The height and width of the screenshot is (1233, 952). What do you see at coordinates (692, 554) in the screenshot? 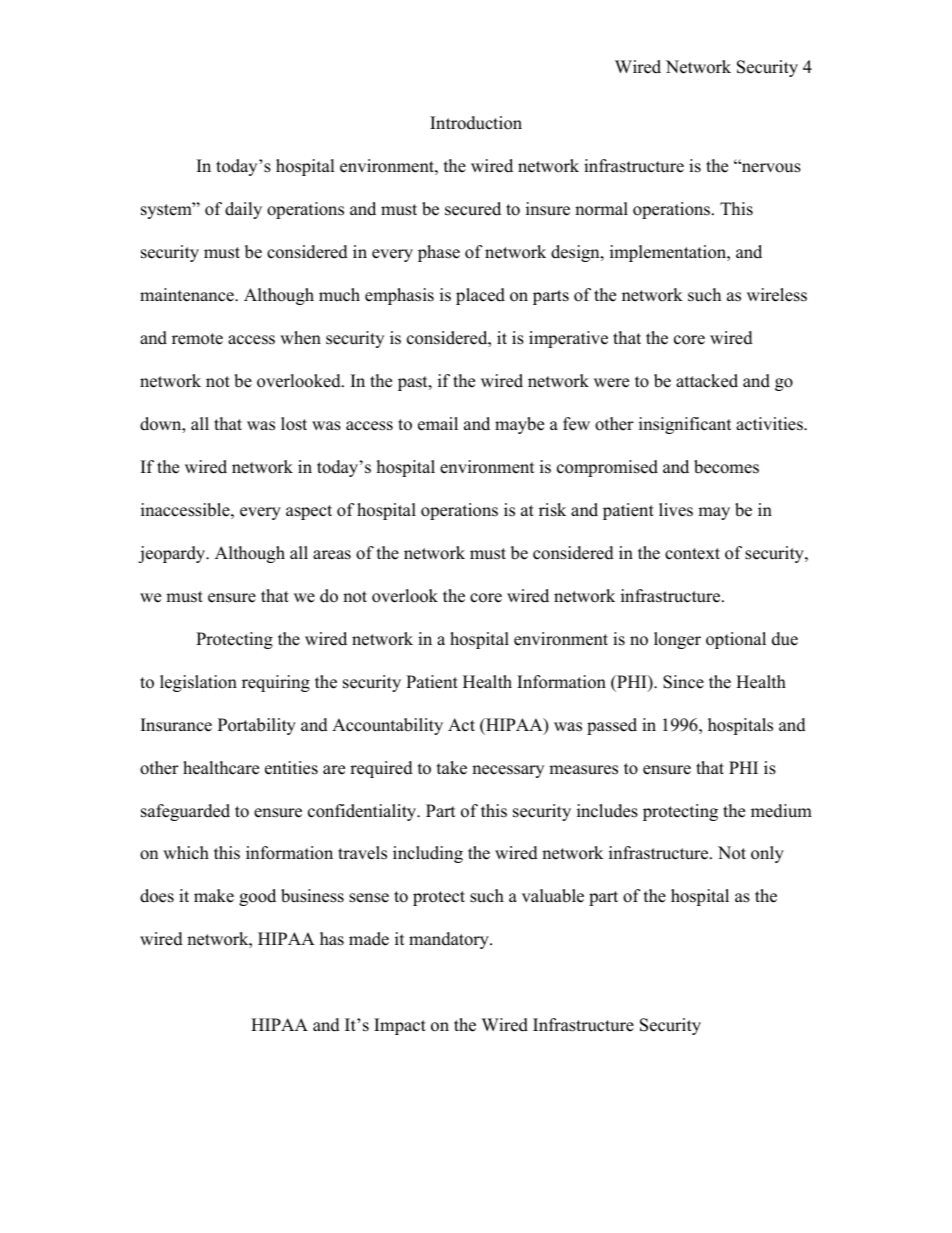
I see `context` at bounding box center [692, 554].
